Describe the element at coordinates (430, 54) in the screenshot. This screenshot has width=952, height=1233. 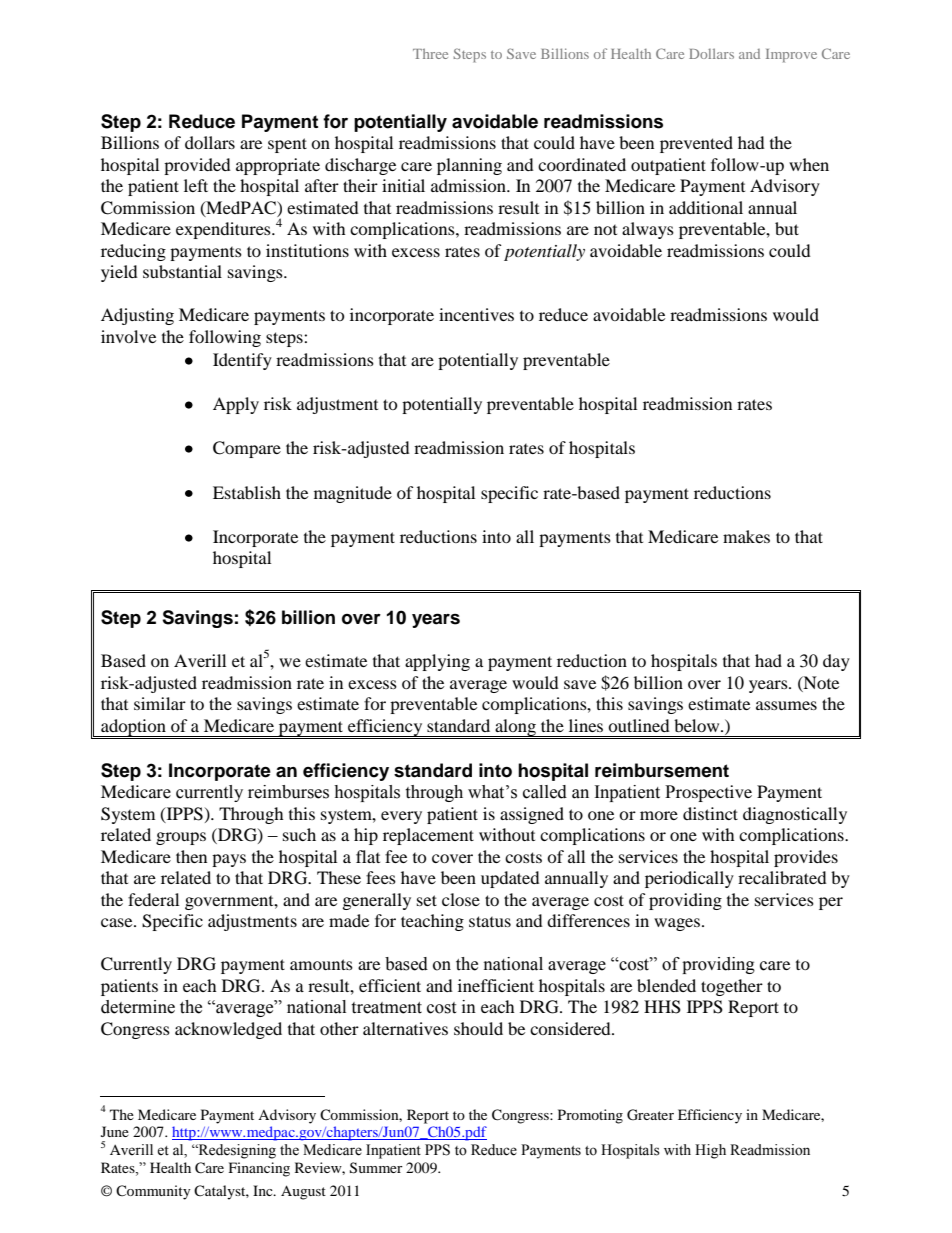
I see `Three` at that location.
